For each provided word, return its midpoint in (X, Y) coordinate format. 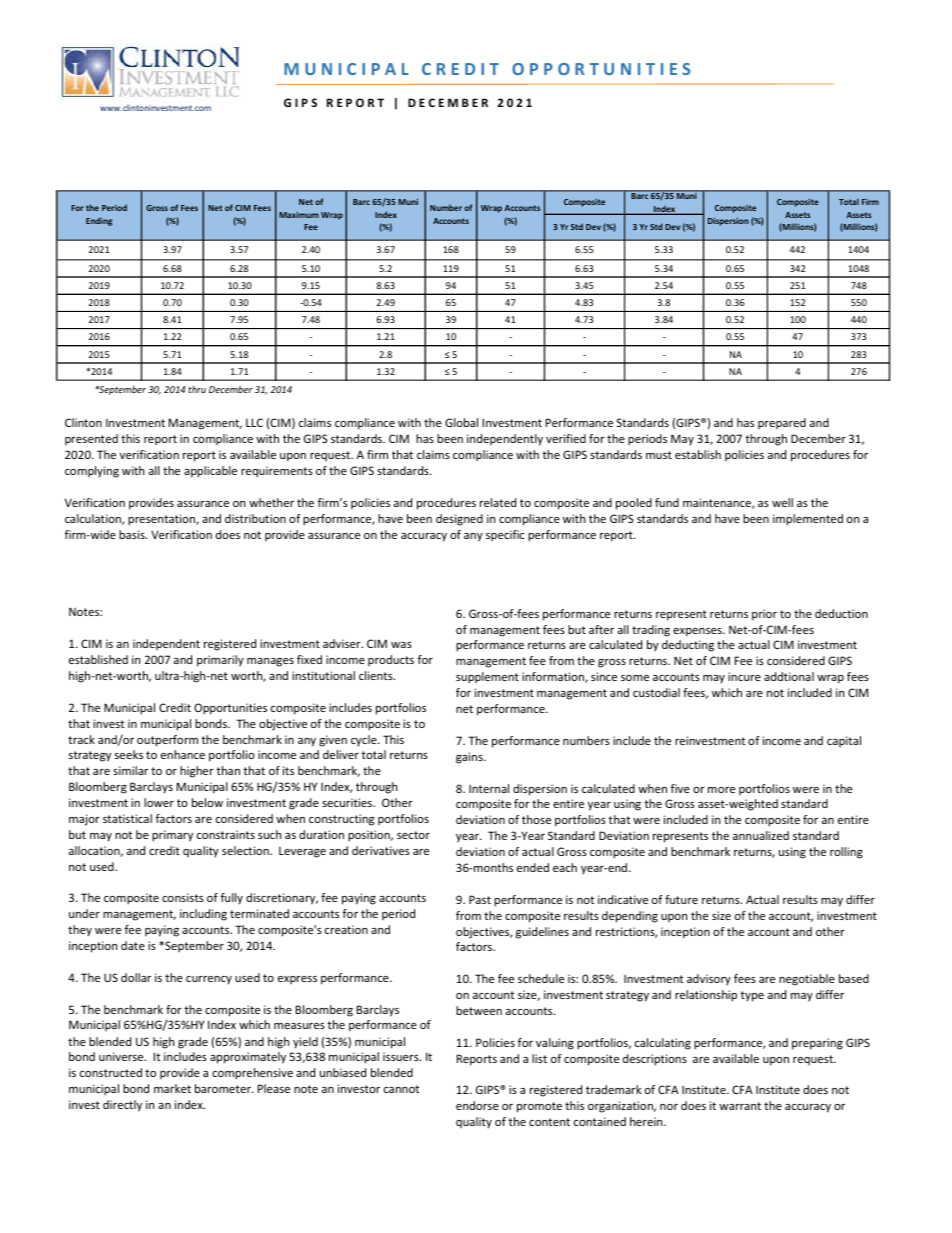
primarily (220, 661)
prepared (782, 423)
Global (461, 422)
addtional (789, 676)
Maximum (299, 215)
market (172, 1088)
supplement (487, 678)
